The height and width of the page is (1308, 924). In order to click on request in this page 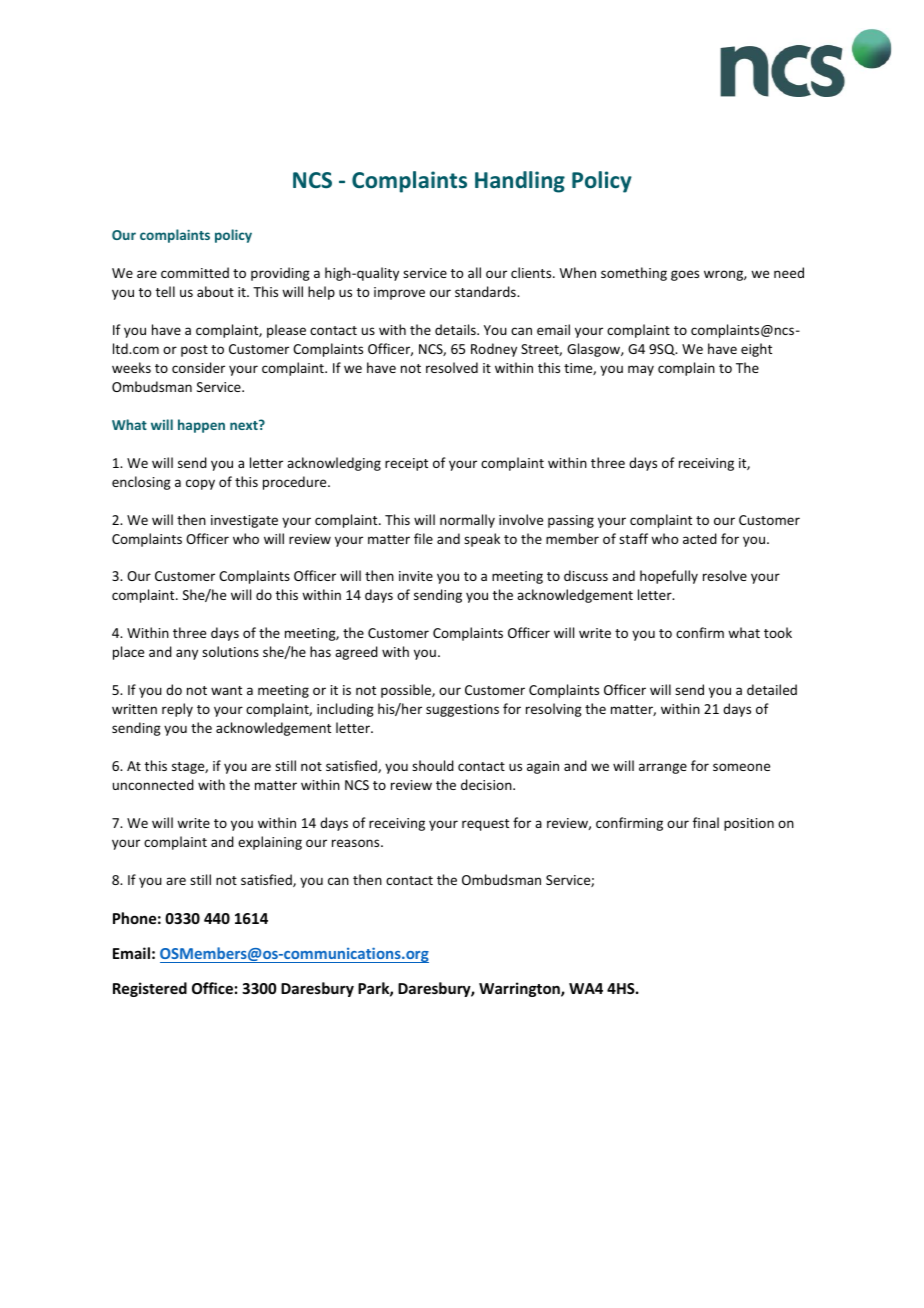, I will do `click(485, 825)`.
